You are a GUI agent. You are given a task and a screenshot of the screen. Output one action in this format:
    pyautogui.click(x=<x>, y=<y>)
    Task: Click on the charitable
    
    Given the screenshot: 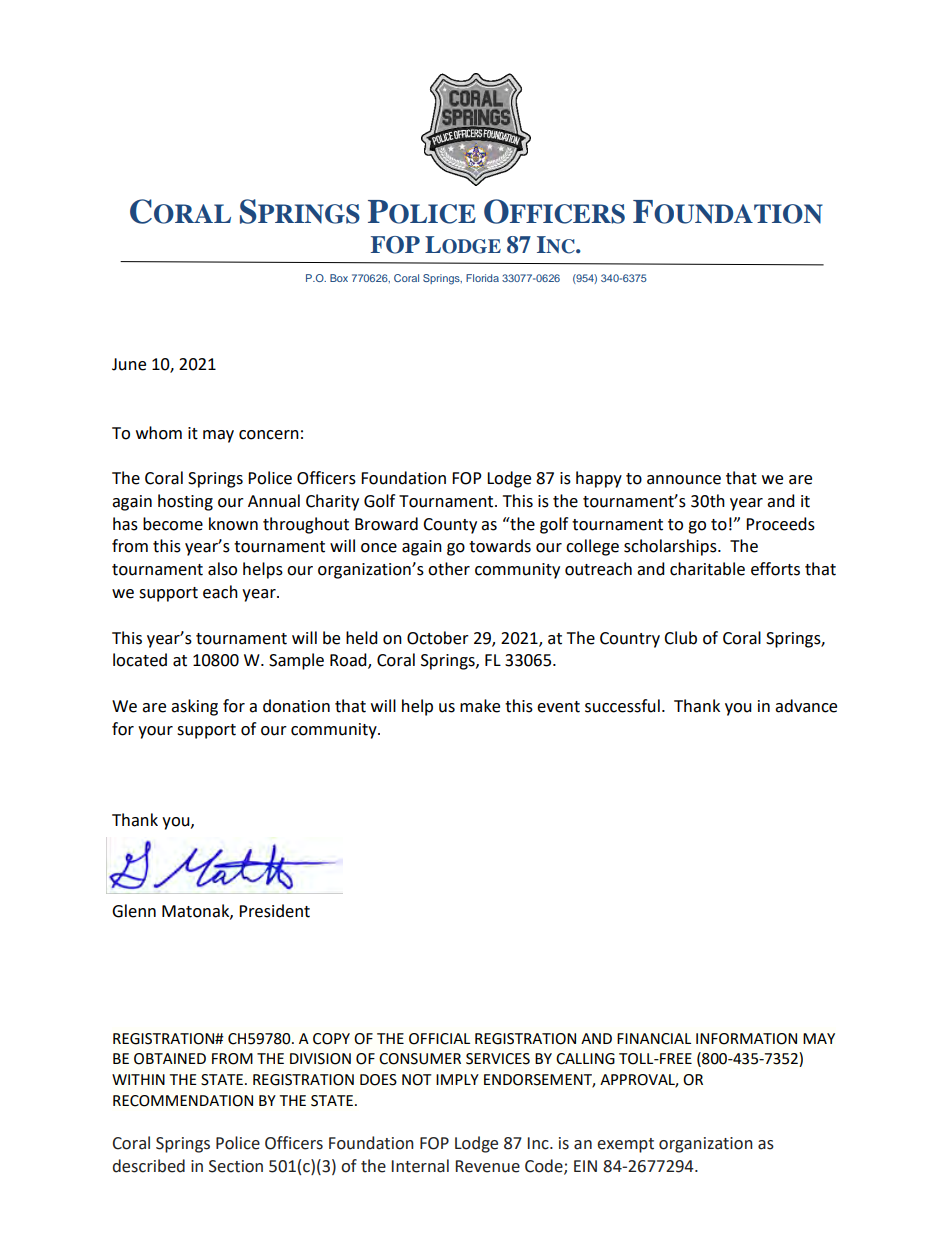 What is the action you would take?
    pyautogui.click(x=707, y=569)
